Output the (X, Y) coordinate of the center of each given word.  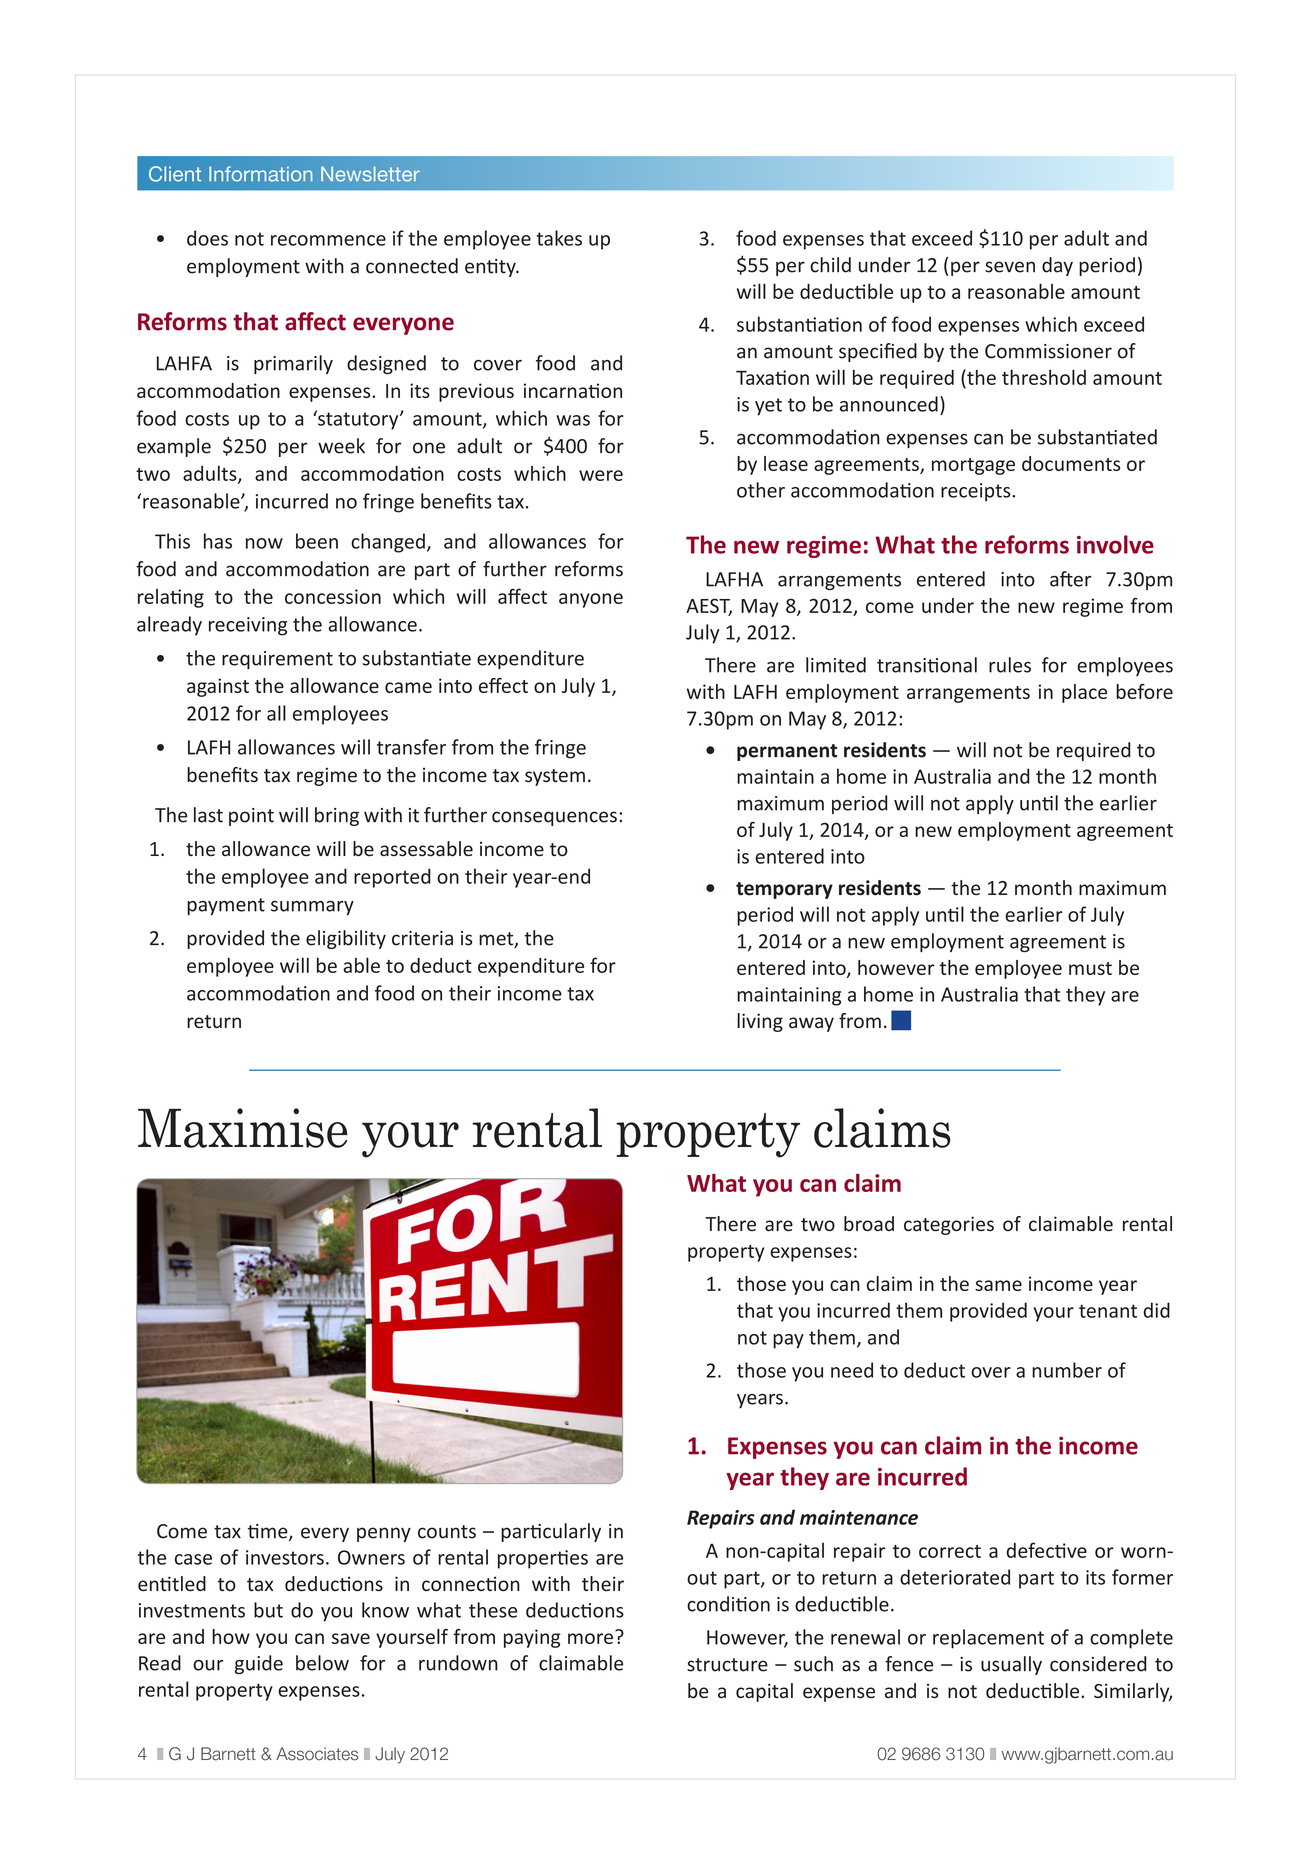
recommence (328, 240)
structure (727, 1665)
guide (259, 1664)
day (1057, 266)
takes (559, 238)
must (1090, 968)
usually (1011, 1665)
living (760, 1022)
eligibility (346, 939)
